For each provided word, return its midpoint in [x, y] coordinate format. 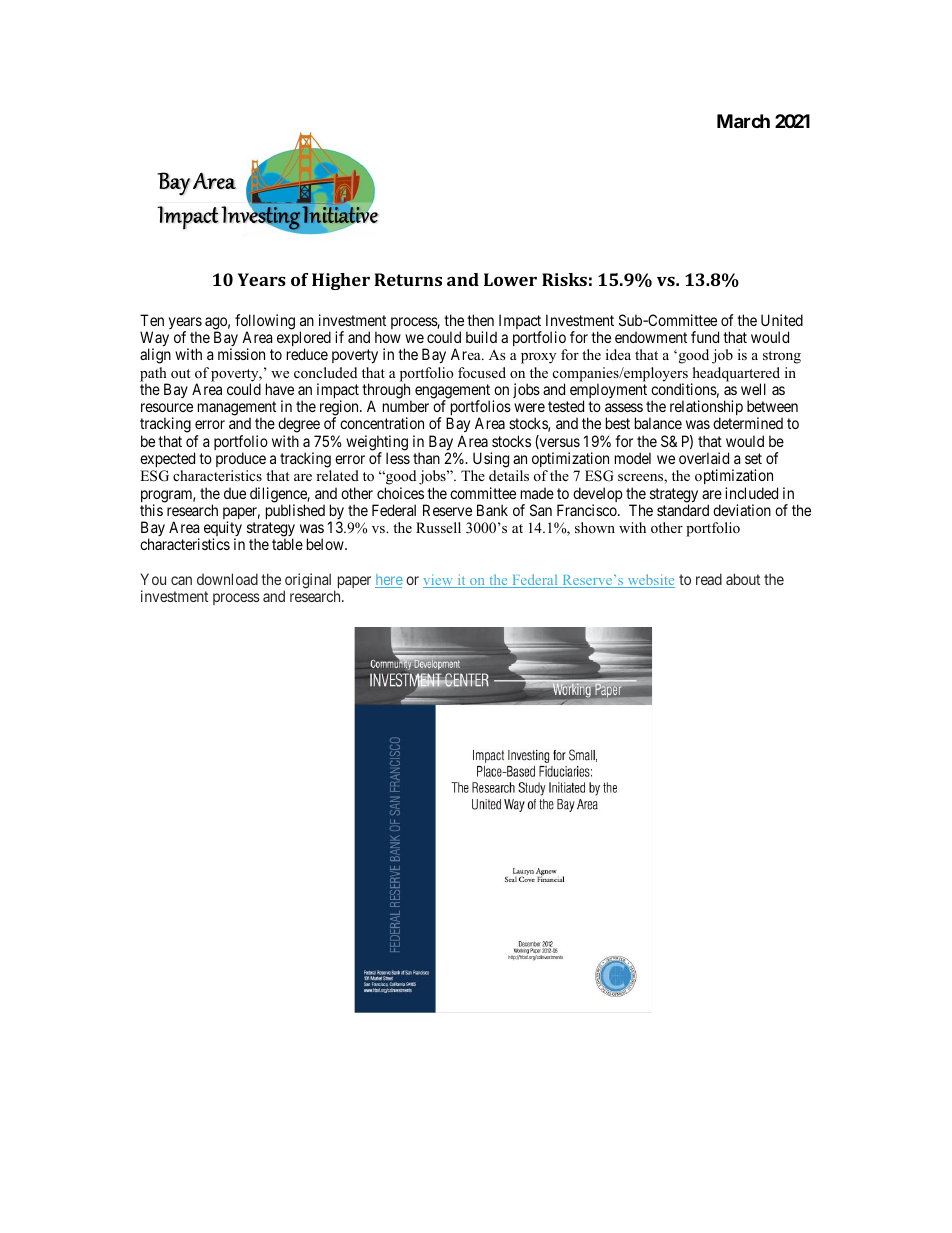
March [743, 121]
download [227, 579]
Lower [510, 279]
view [439, 581]
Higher [341, 281]
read [709, 579]
